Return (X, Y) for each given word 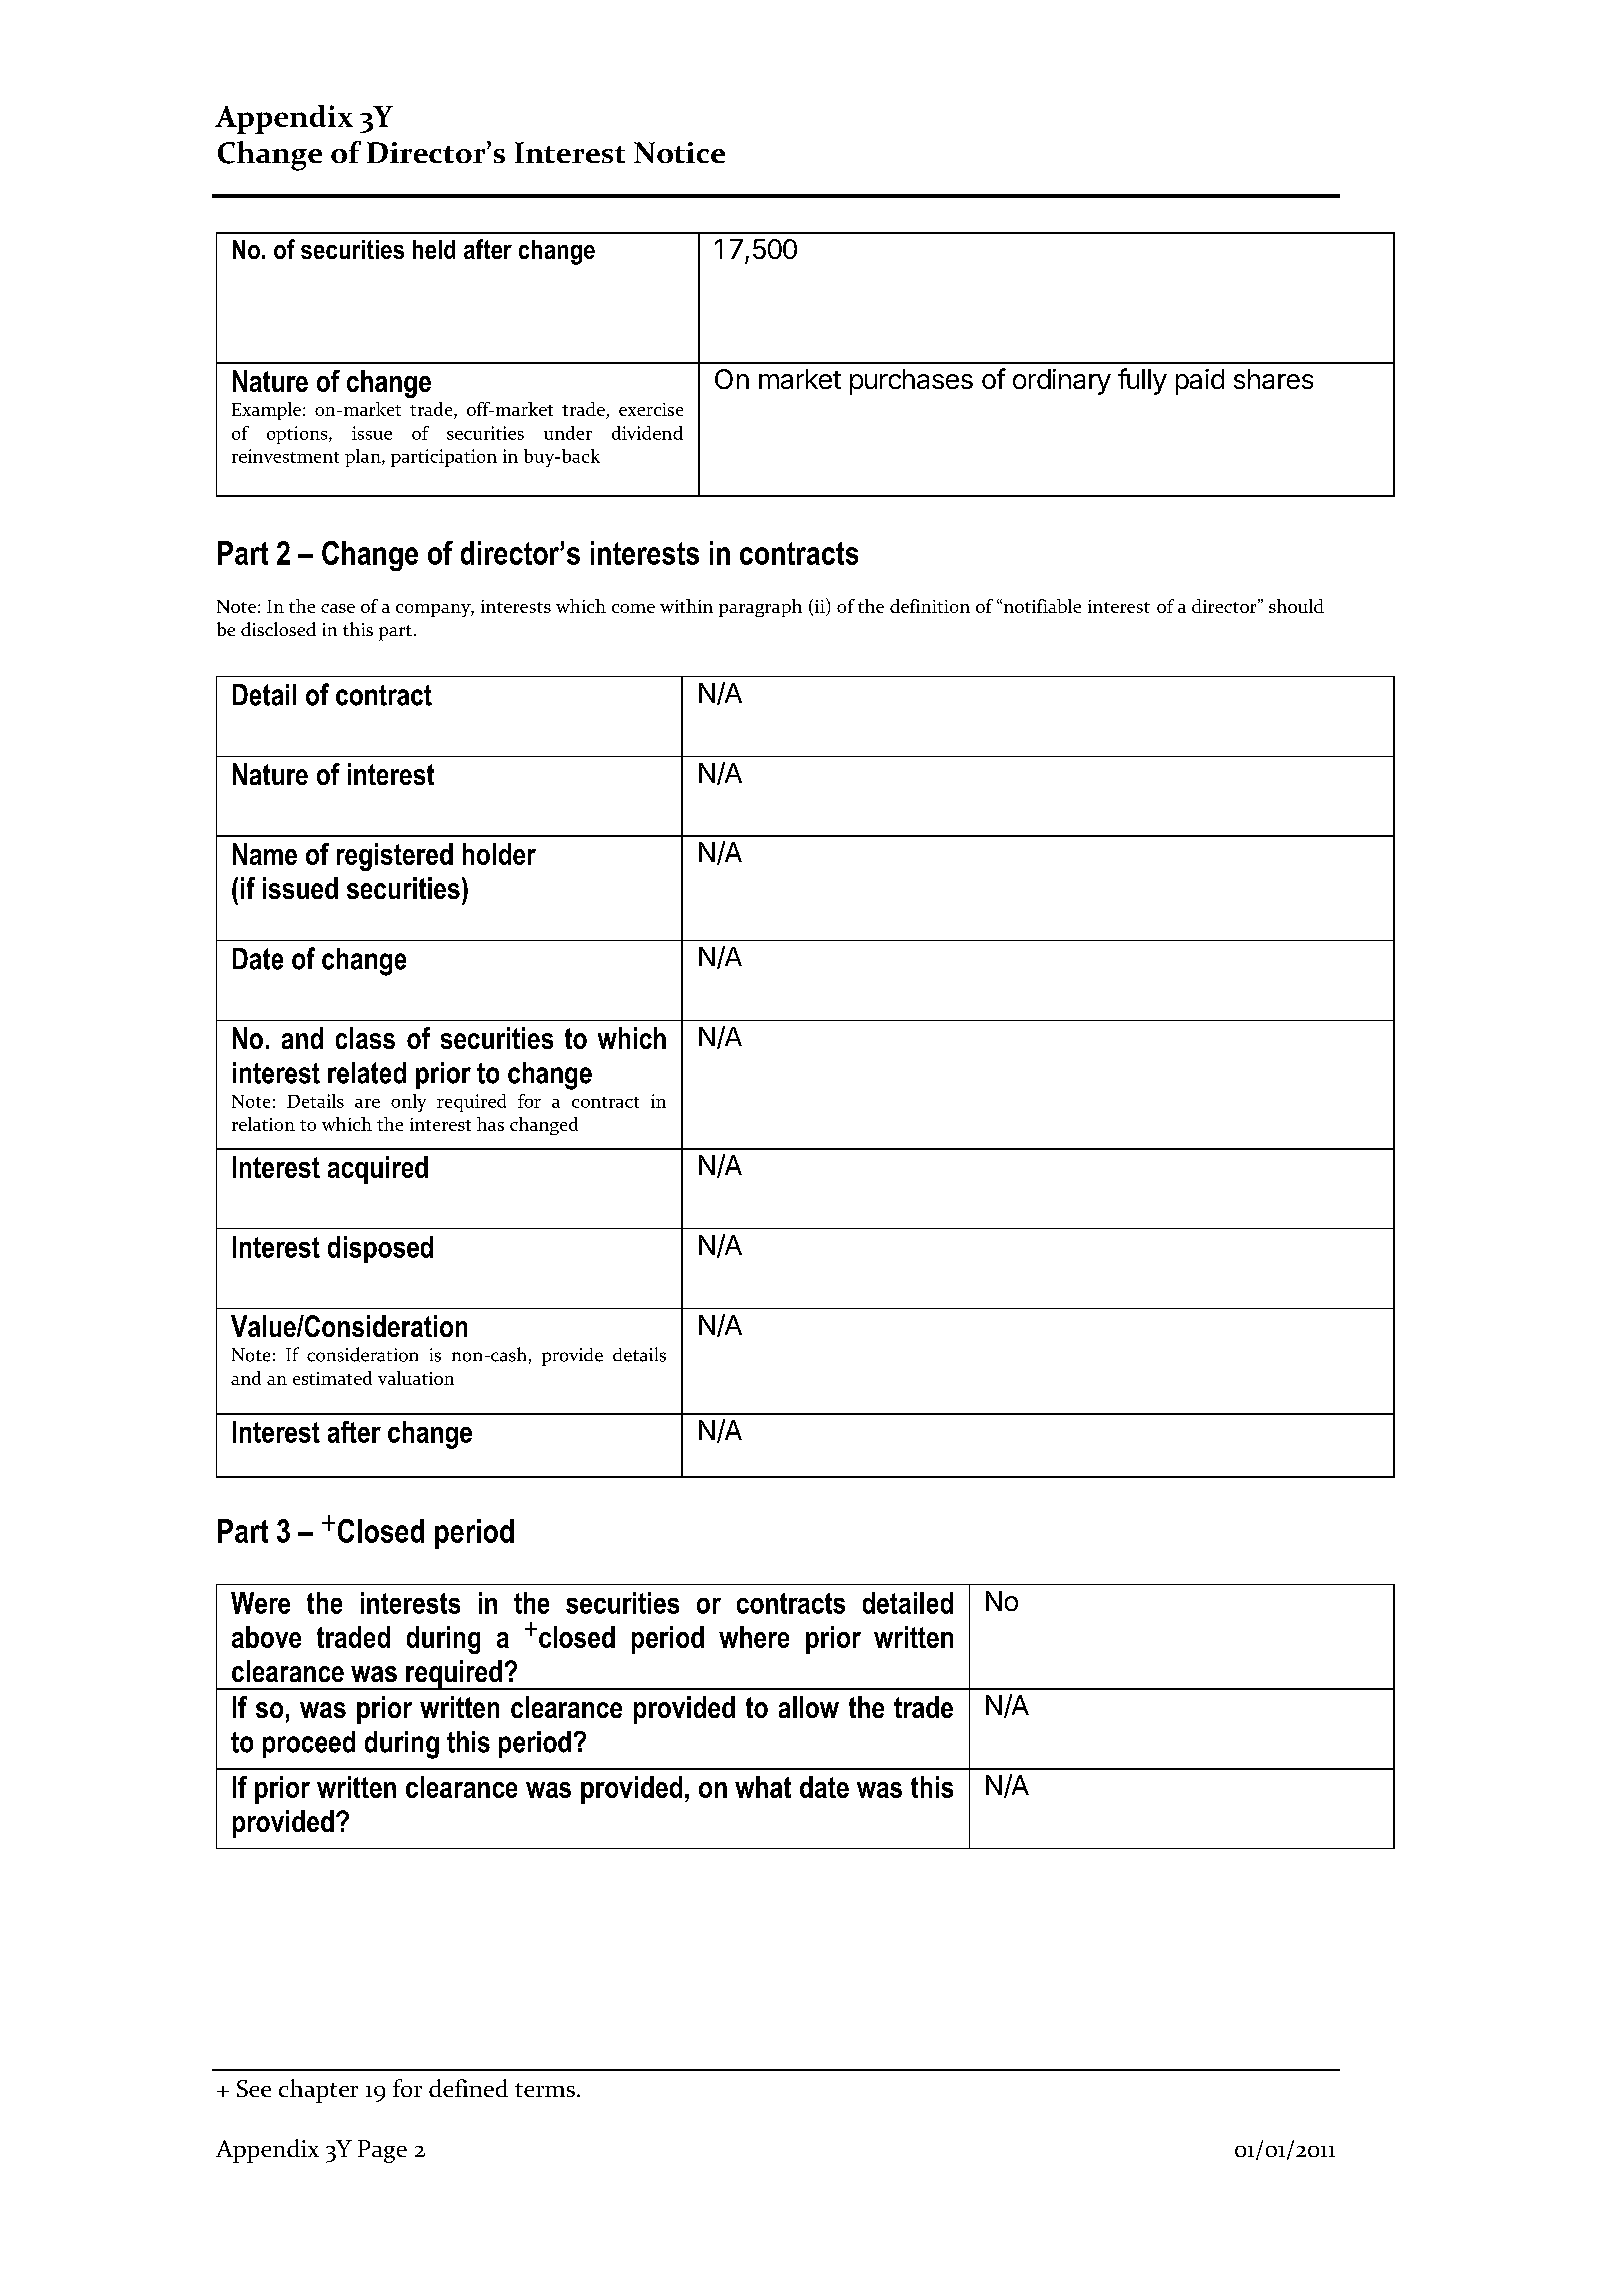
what (763, 1787)
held (434, 249)
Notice (679, 152)
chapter (318, 2091)
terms (545, 2090)
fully (1142, 381)
